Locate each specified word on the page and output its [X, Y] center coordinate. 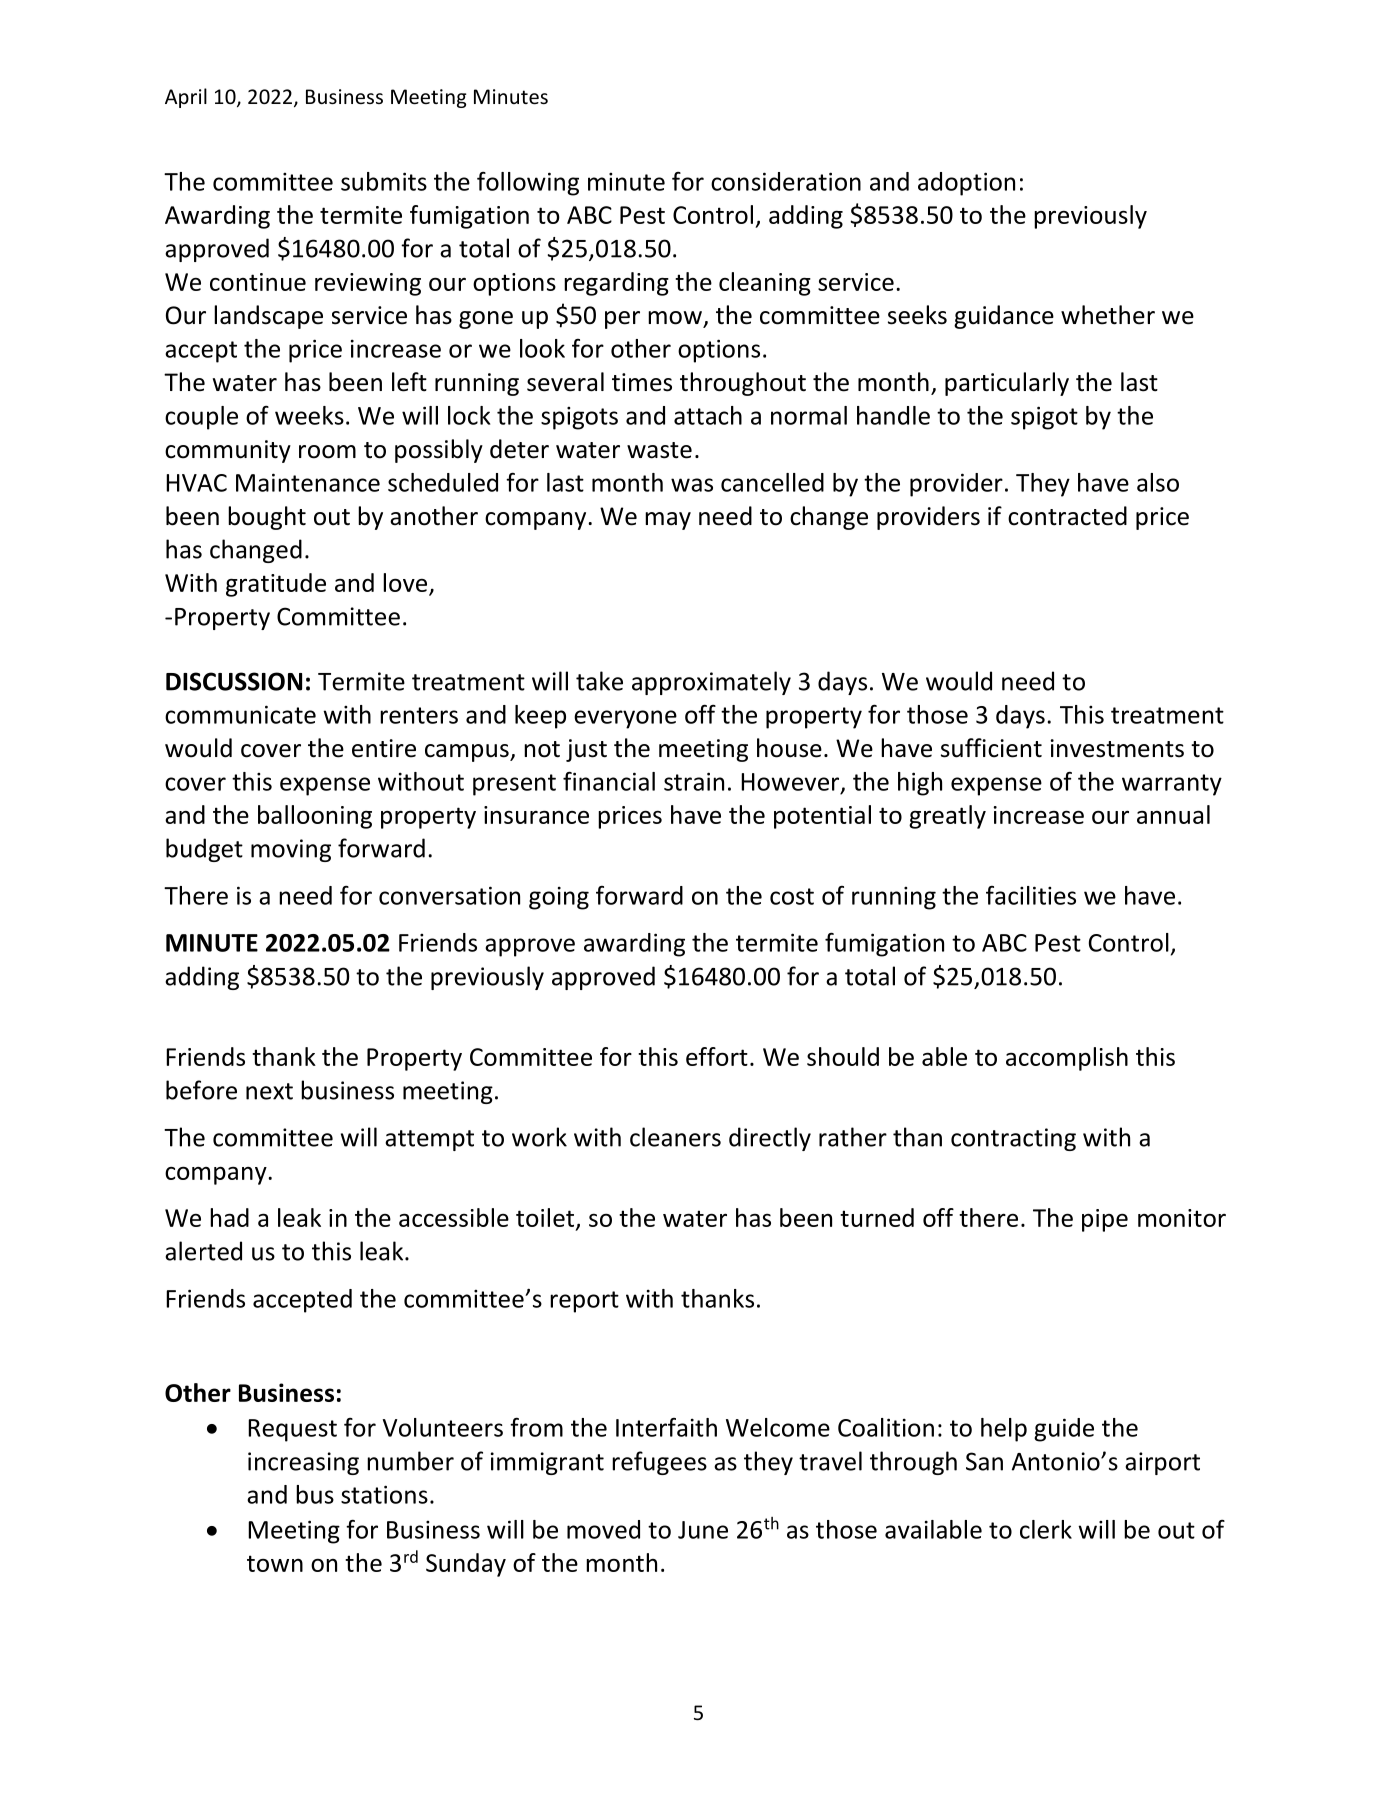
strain [694, 781]
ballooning [315, 817]
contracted [1067, 516]
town [275, 1563]
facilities [1031, 895]
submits [384, 181]
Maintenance [308, 482]
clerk [1046, 1529]
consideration [786, 181]
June [703, 1530]
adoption [966, 184]
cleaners [675, 1137]
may [668, 521]
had [229, 1217]
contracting [1013, 1139]
